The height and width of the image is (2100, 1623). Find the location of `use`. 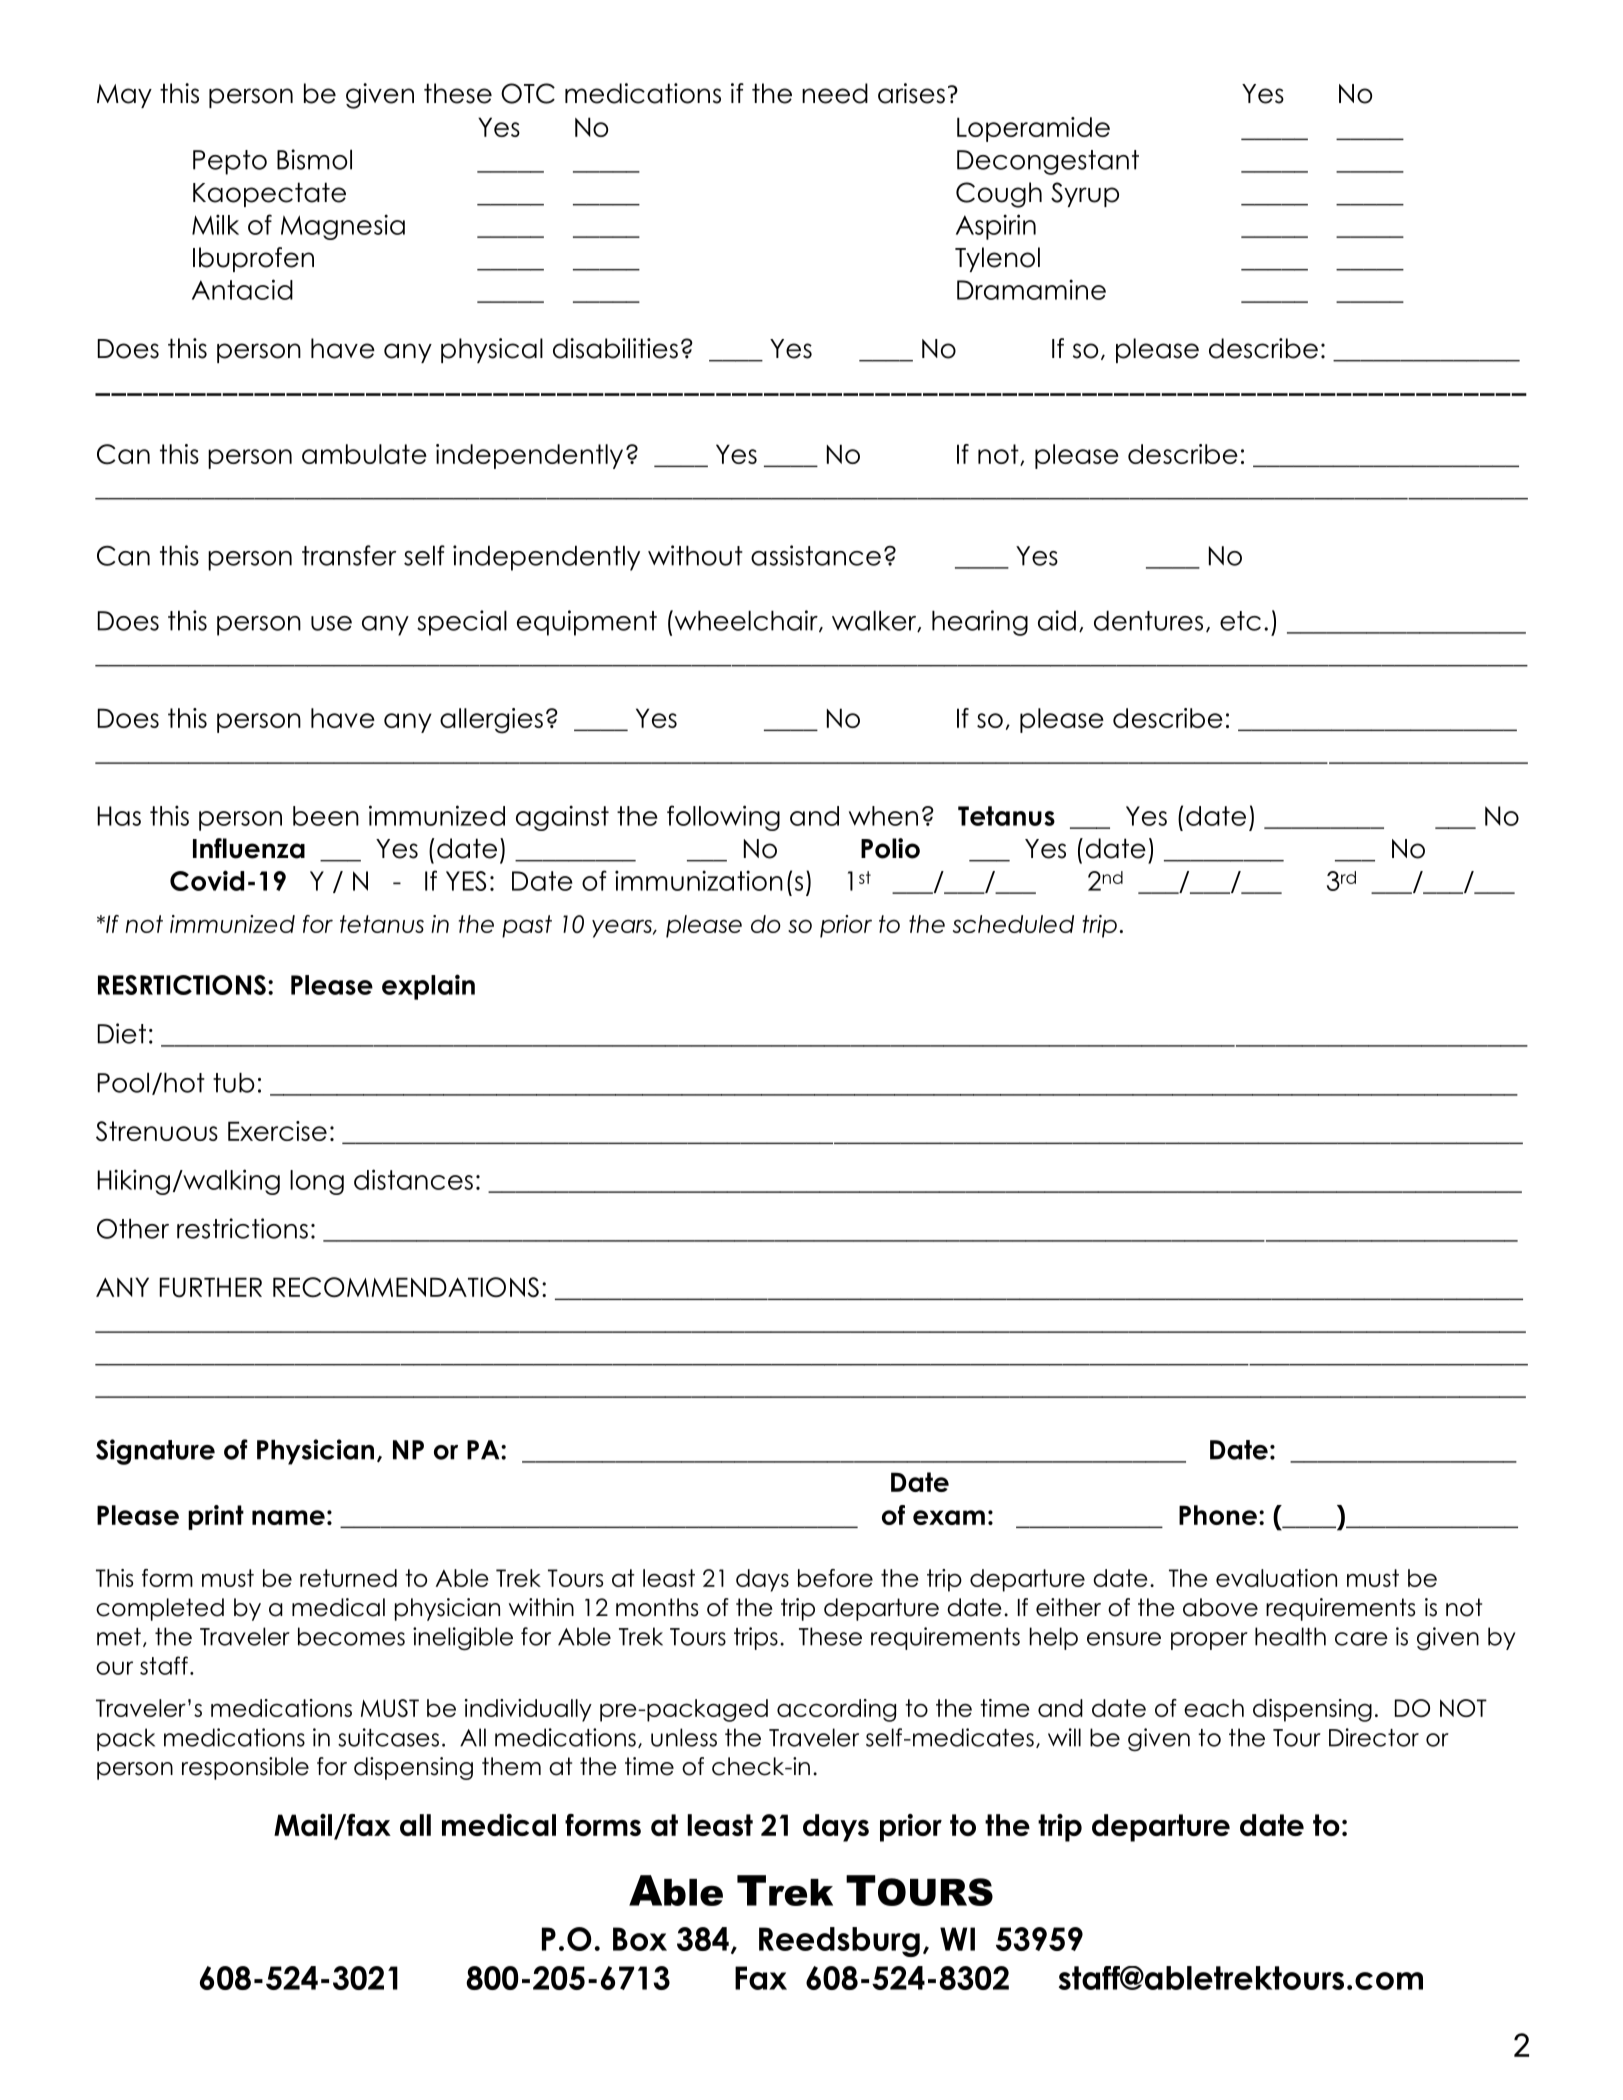

use is located at coordinates (331, 623).
